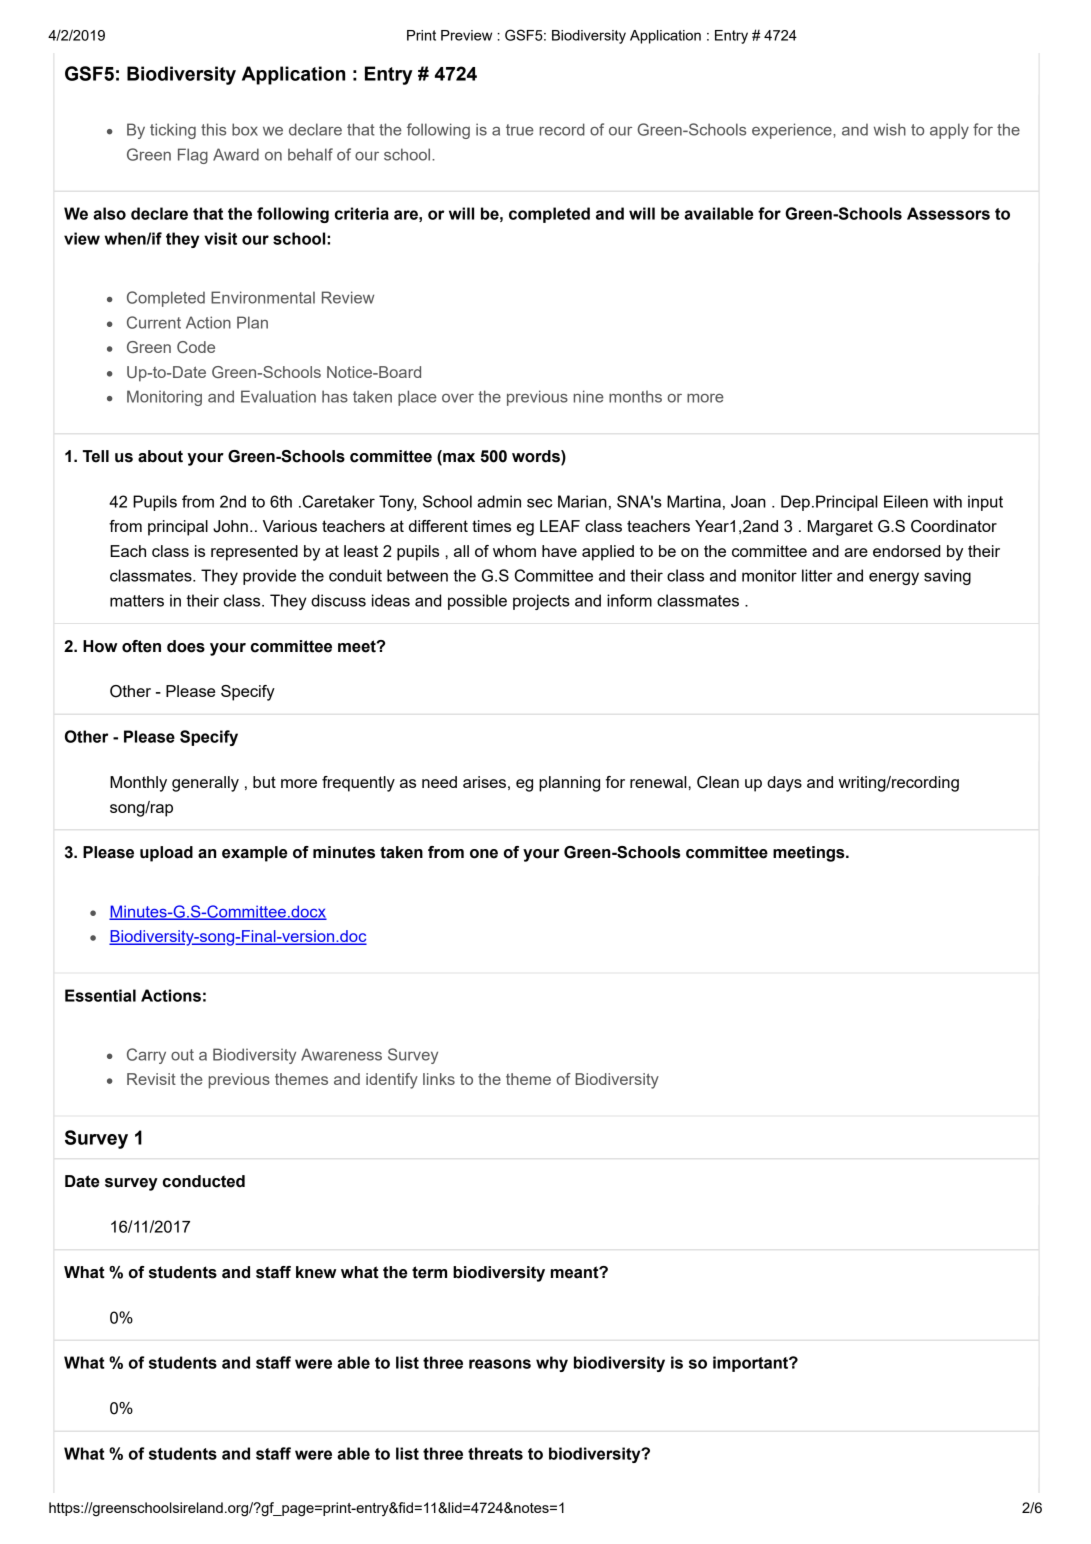 This image has height=1544, width=1091. I want to click on generally, so click(205, 784).
